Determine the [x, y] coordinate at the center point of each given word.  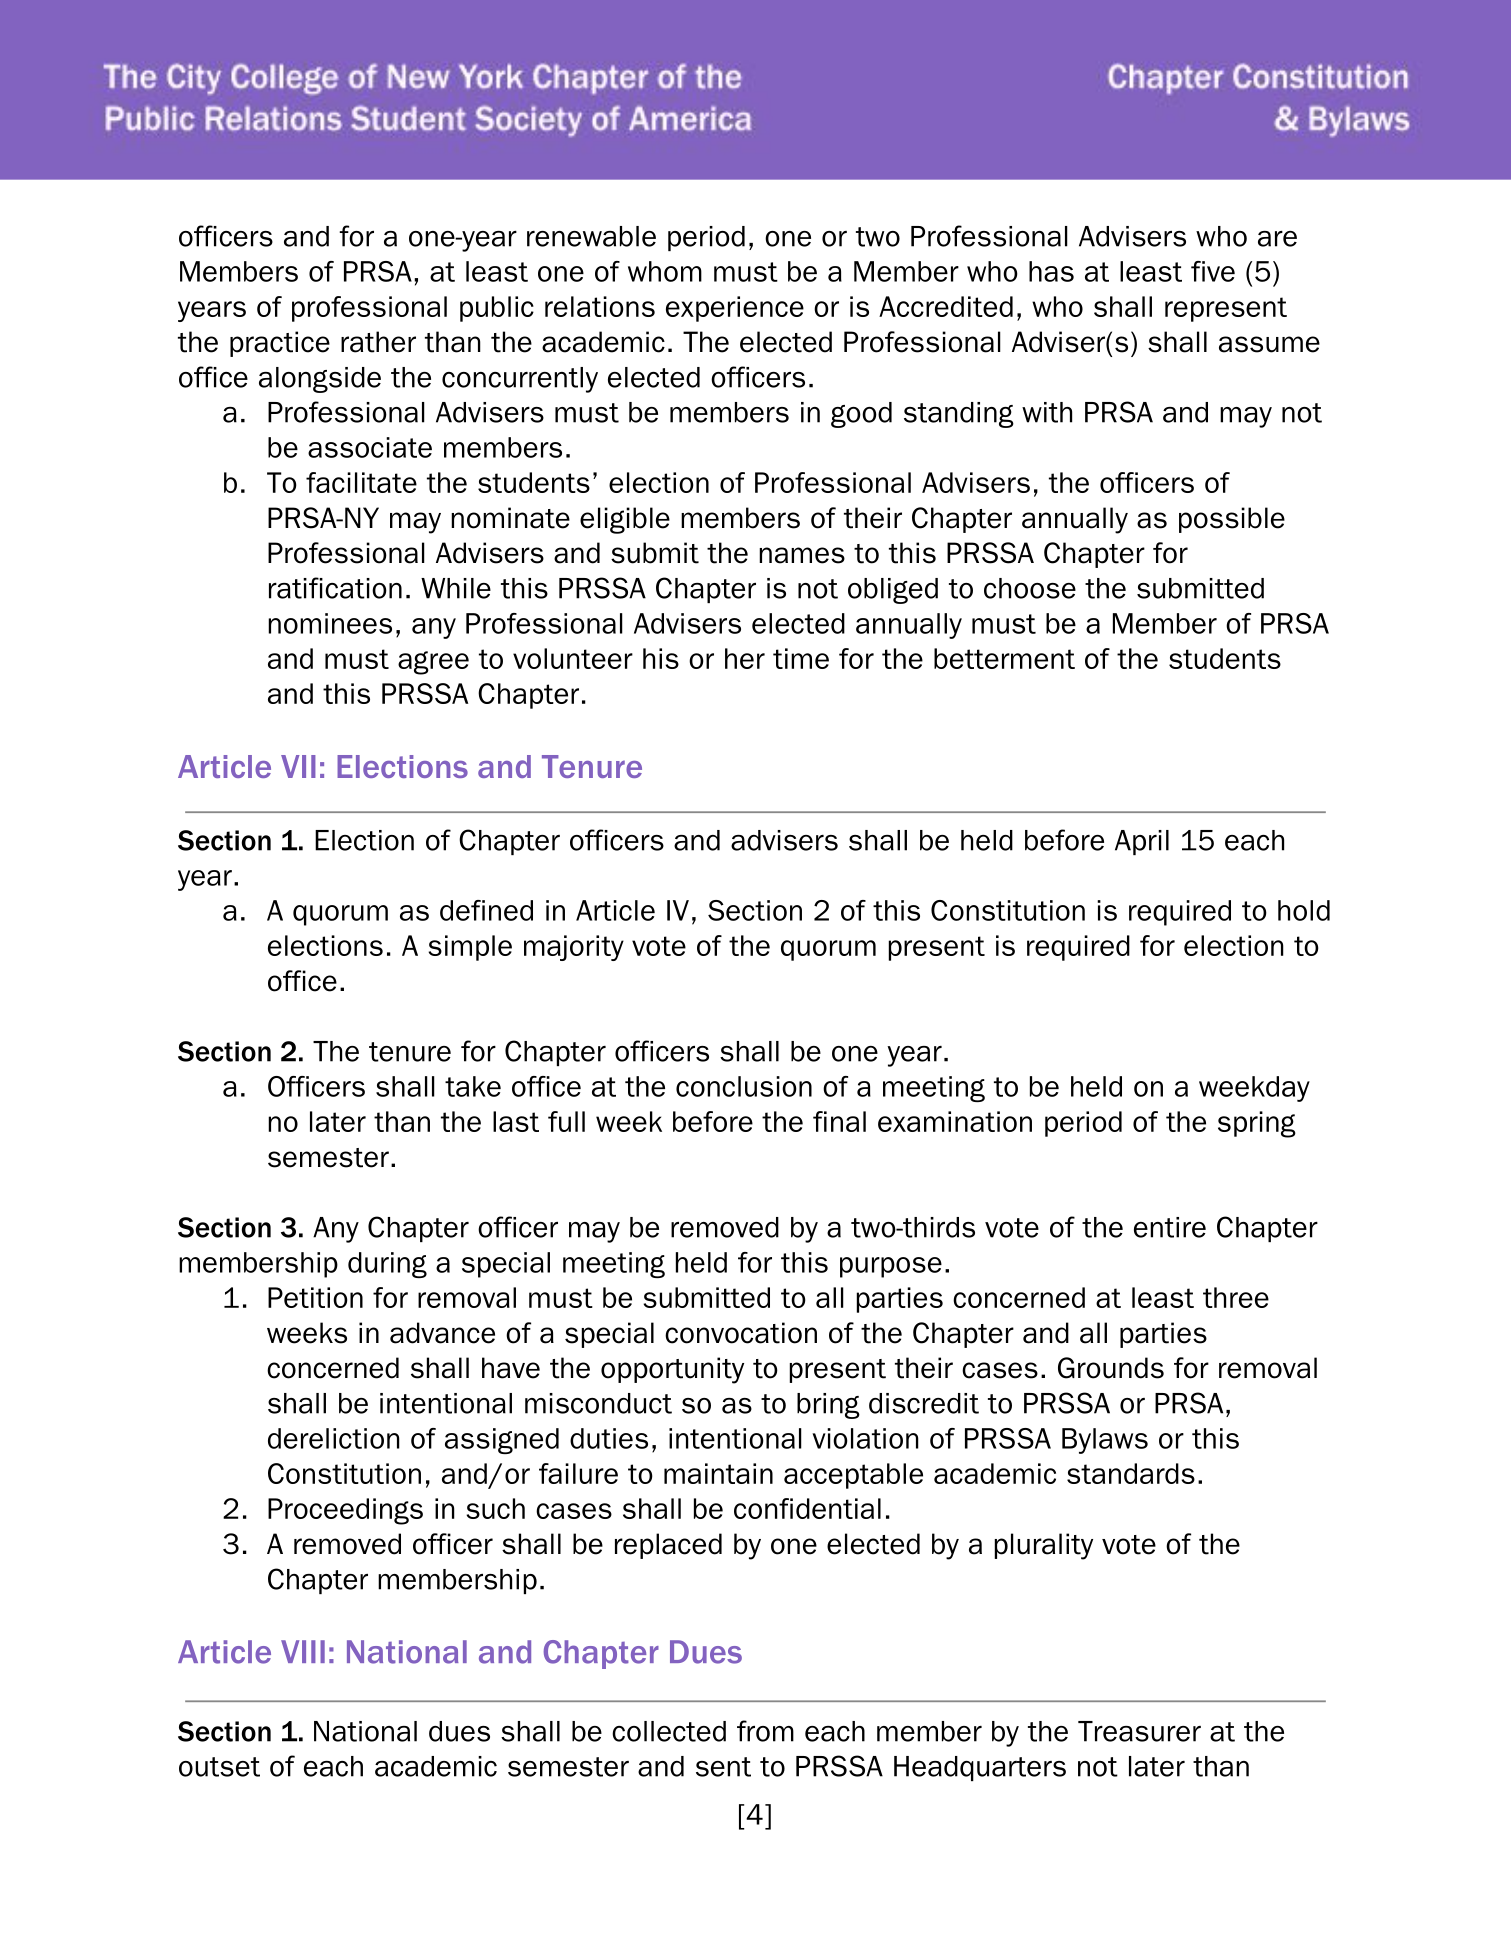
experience [735, 309]
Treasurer [1139, 1731]
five [1213, 271]
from [765, 1731]
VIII [303, 1651]
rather [378, 342]
